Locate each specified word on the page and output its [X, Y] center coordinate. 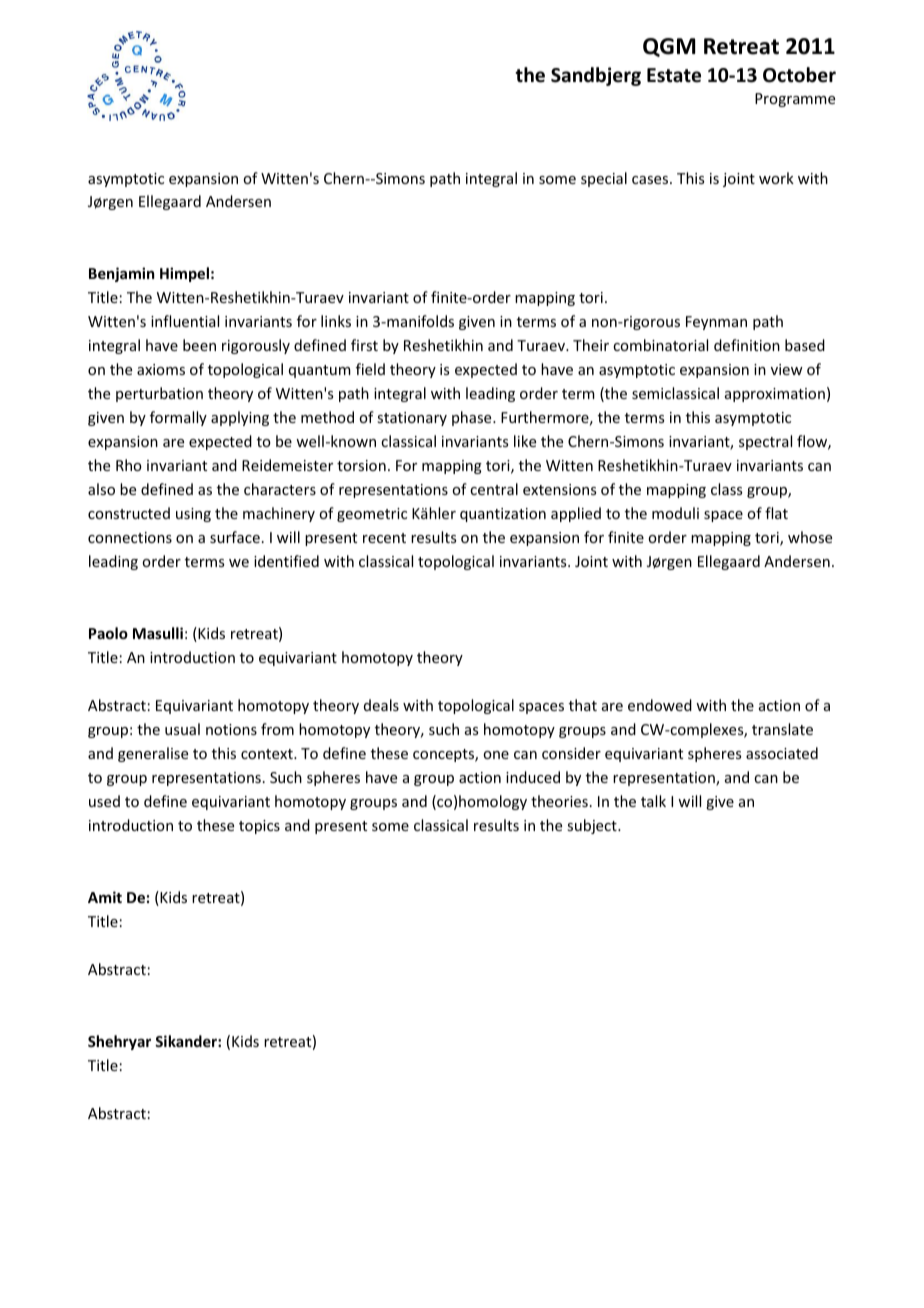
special [604, 179]
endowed [660, 705]
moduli [675, 513]
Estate [674, 75]
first [364, 345]
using [193, 515]
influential [185, 321]
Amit [105, 897]
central [494, 489]
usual [182, 729]
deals [381, 705]
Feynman [716, 323]
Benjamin [121, 274]
